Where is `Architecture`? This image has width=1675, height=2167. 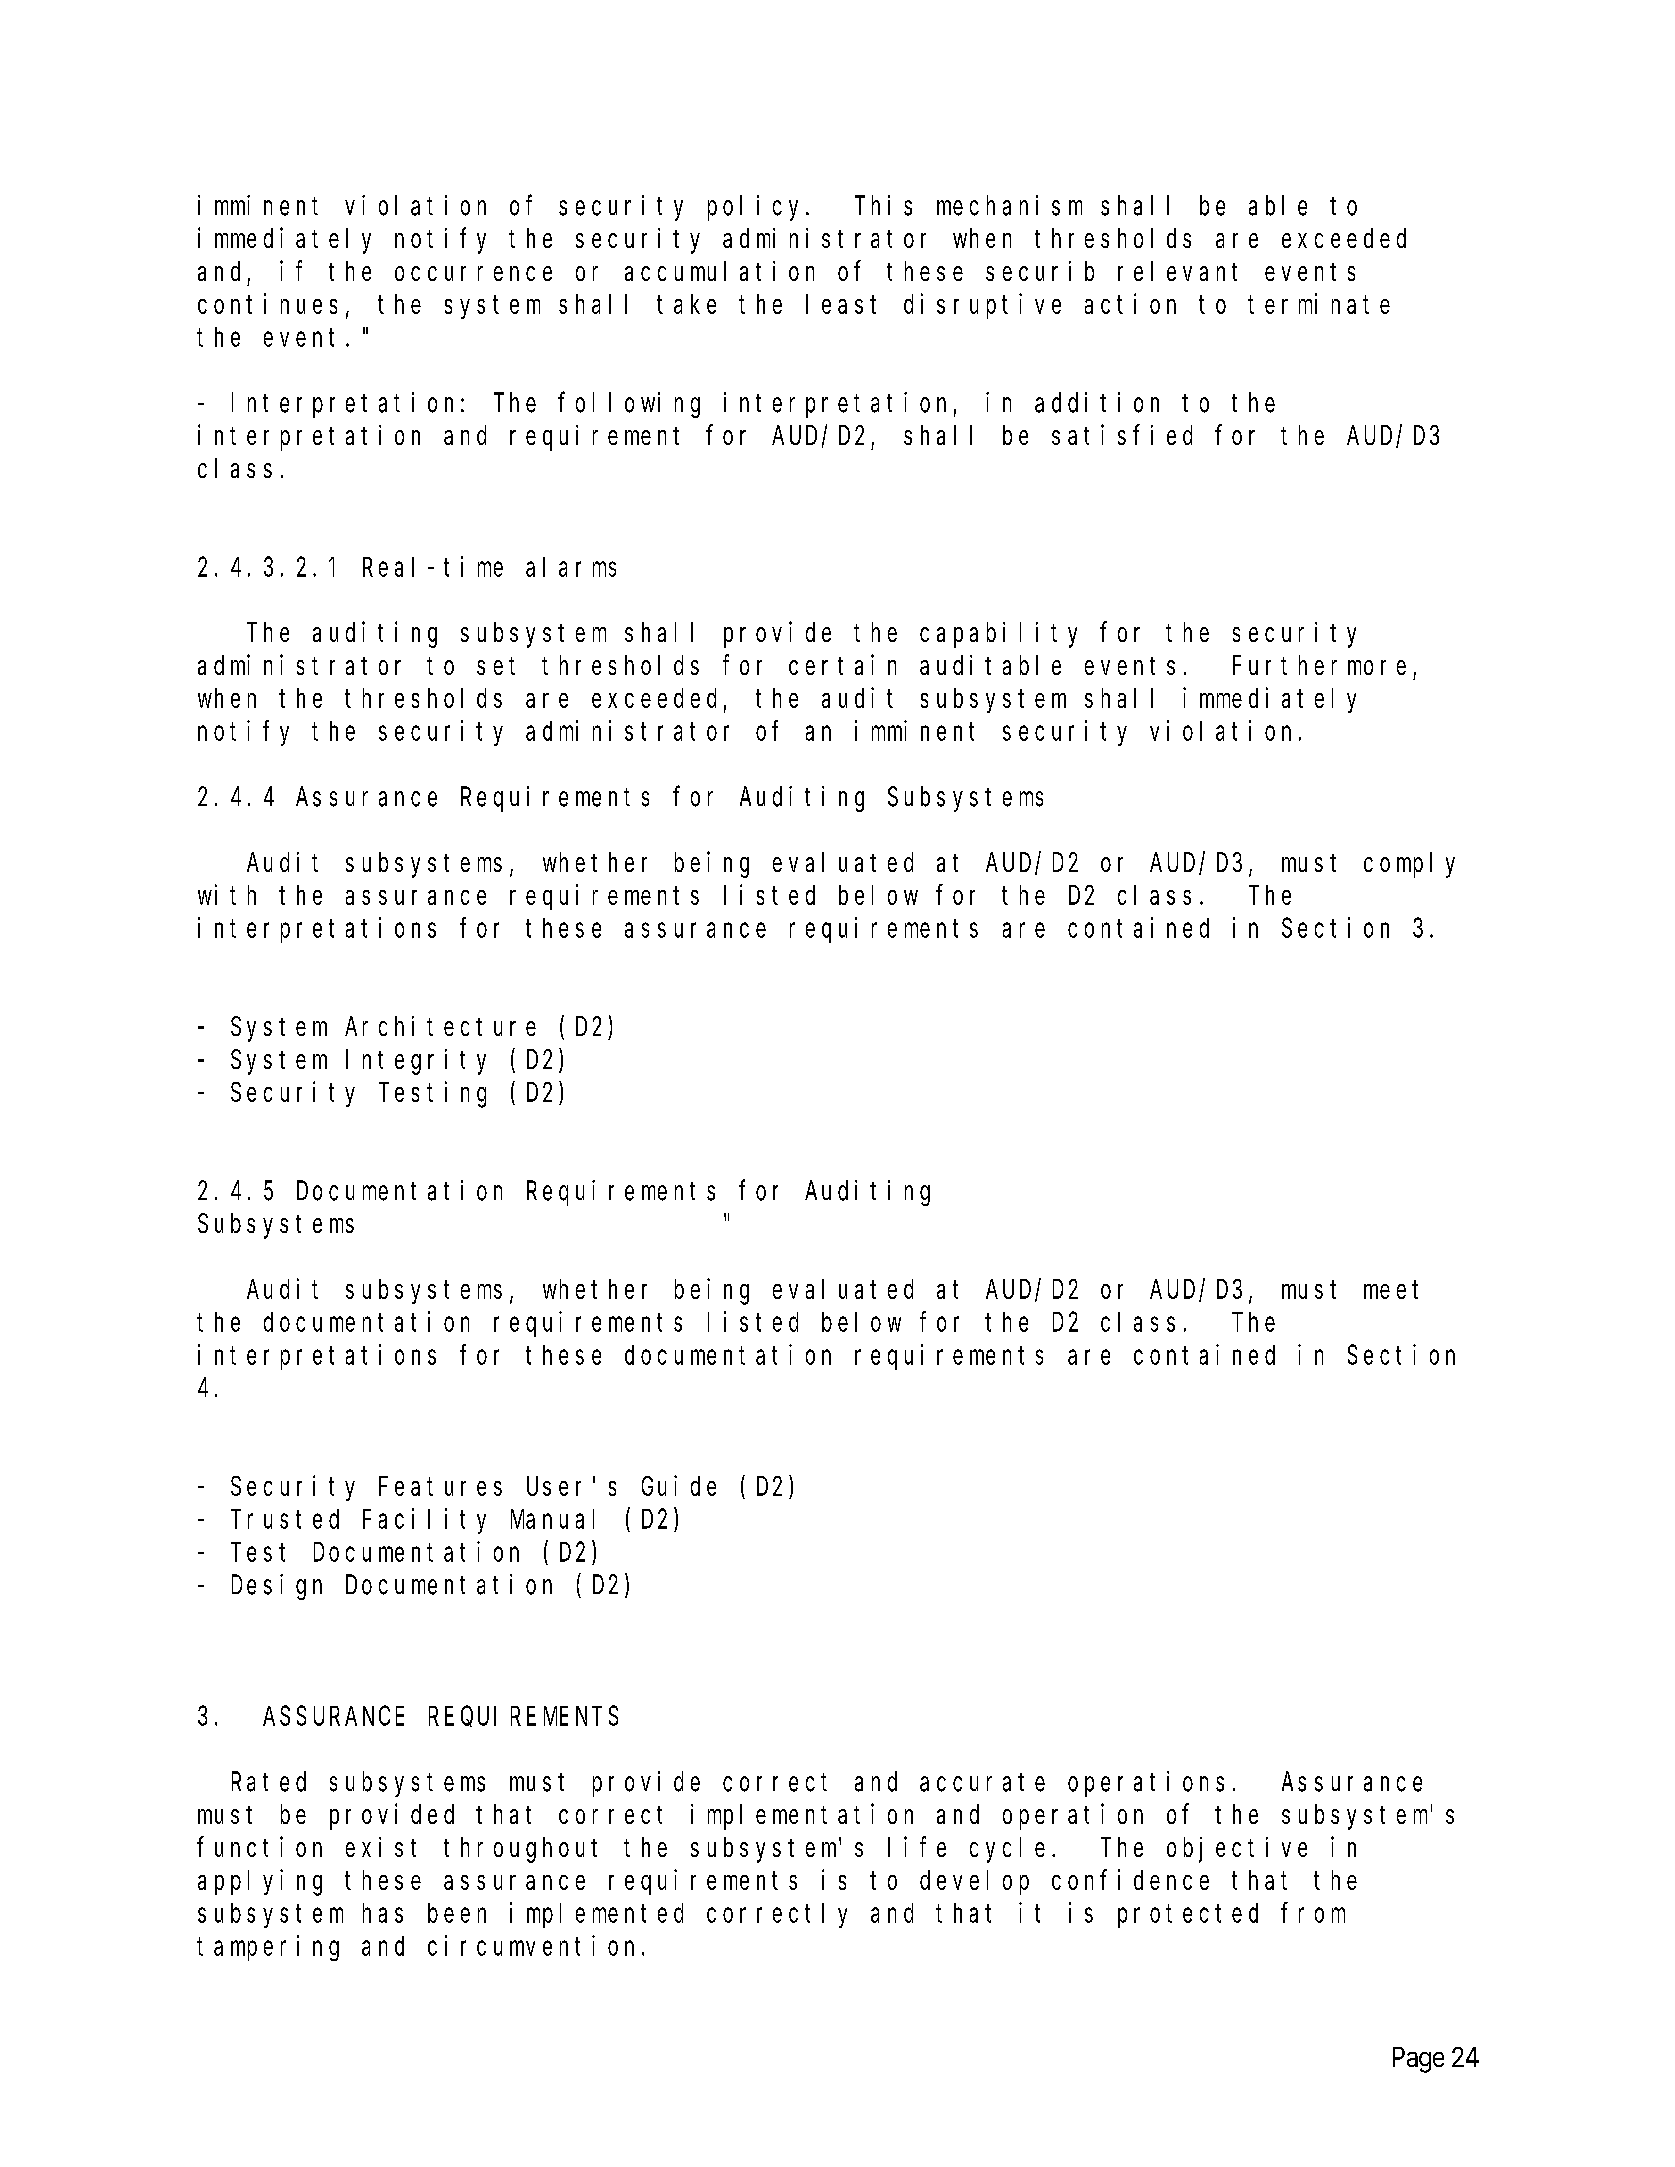 Architecture is located at coordinates (440, 1026).
